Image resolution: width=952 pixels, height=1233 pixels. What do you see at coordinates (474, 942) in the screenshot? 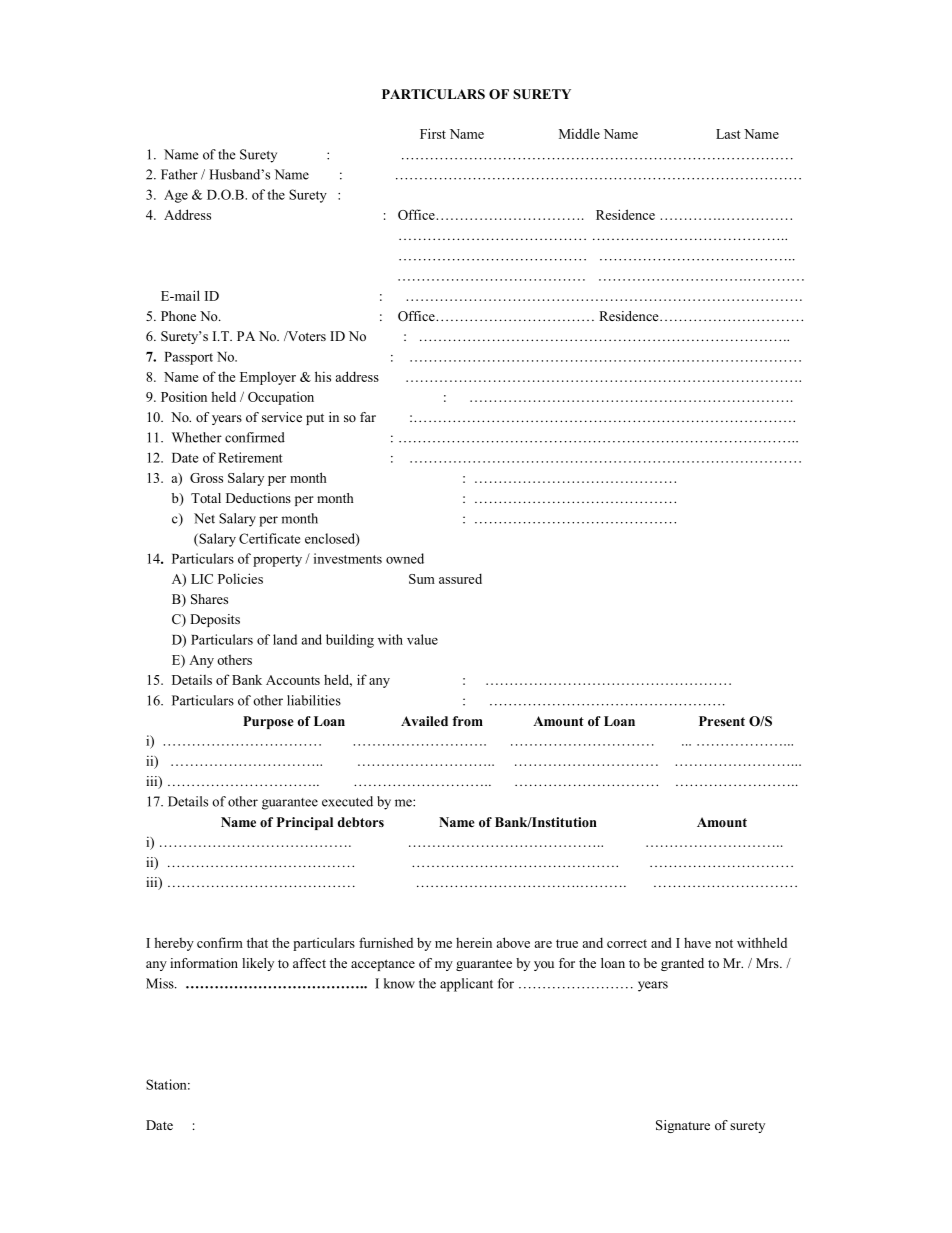
I see `herein` at bounding box center [474, 942].
